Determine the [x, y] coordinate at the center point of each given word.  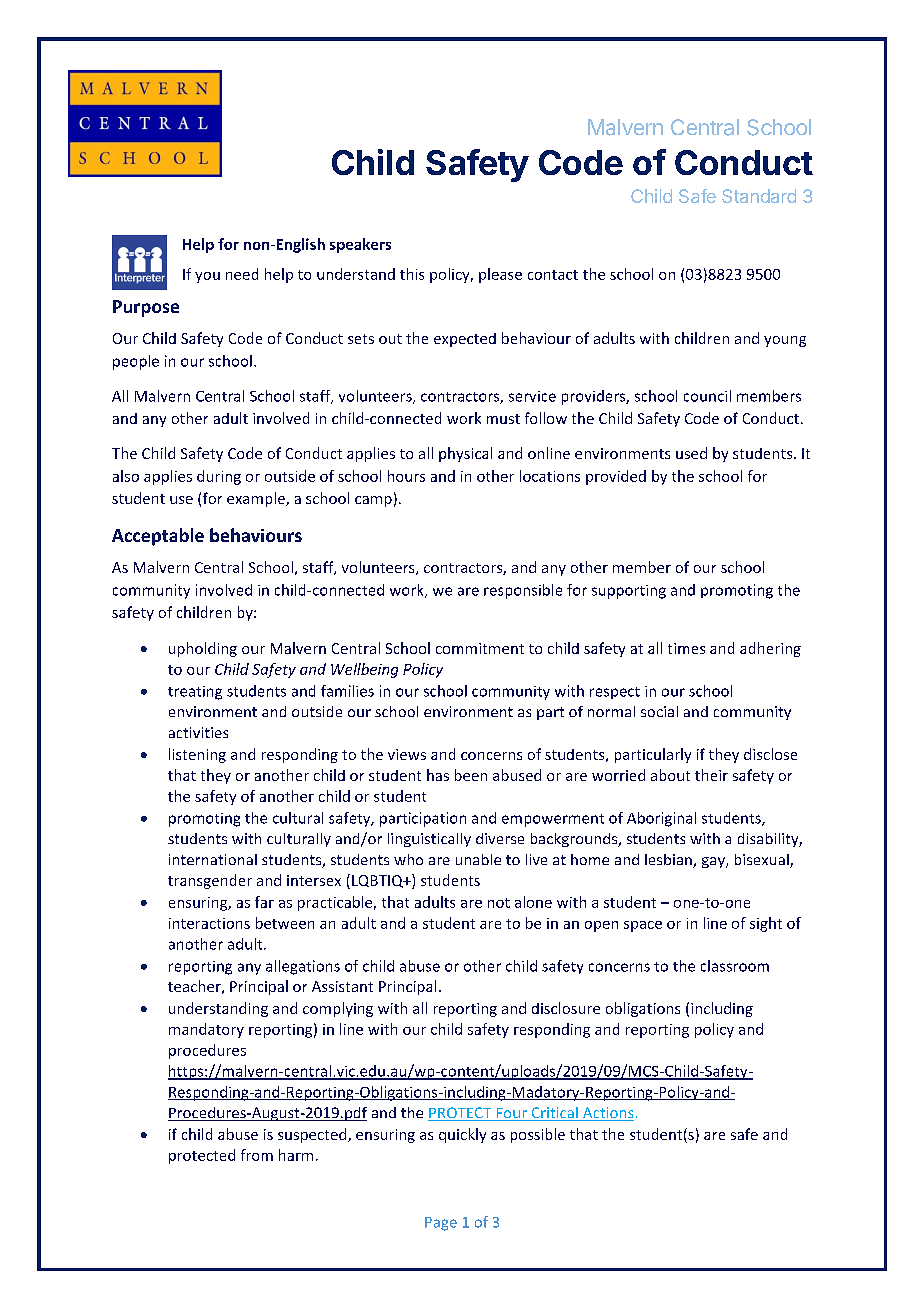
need [242, 274]
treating [195, 693]
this [412, 274]
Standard [759, 196]
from [257, 1155]
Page [441, 1224]
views [407, 754]
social [659, 711]
